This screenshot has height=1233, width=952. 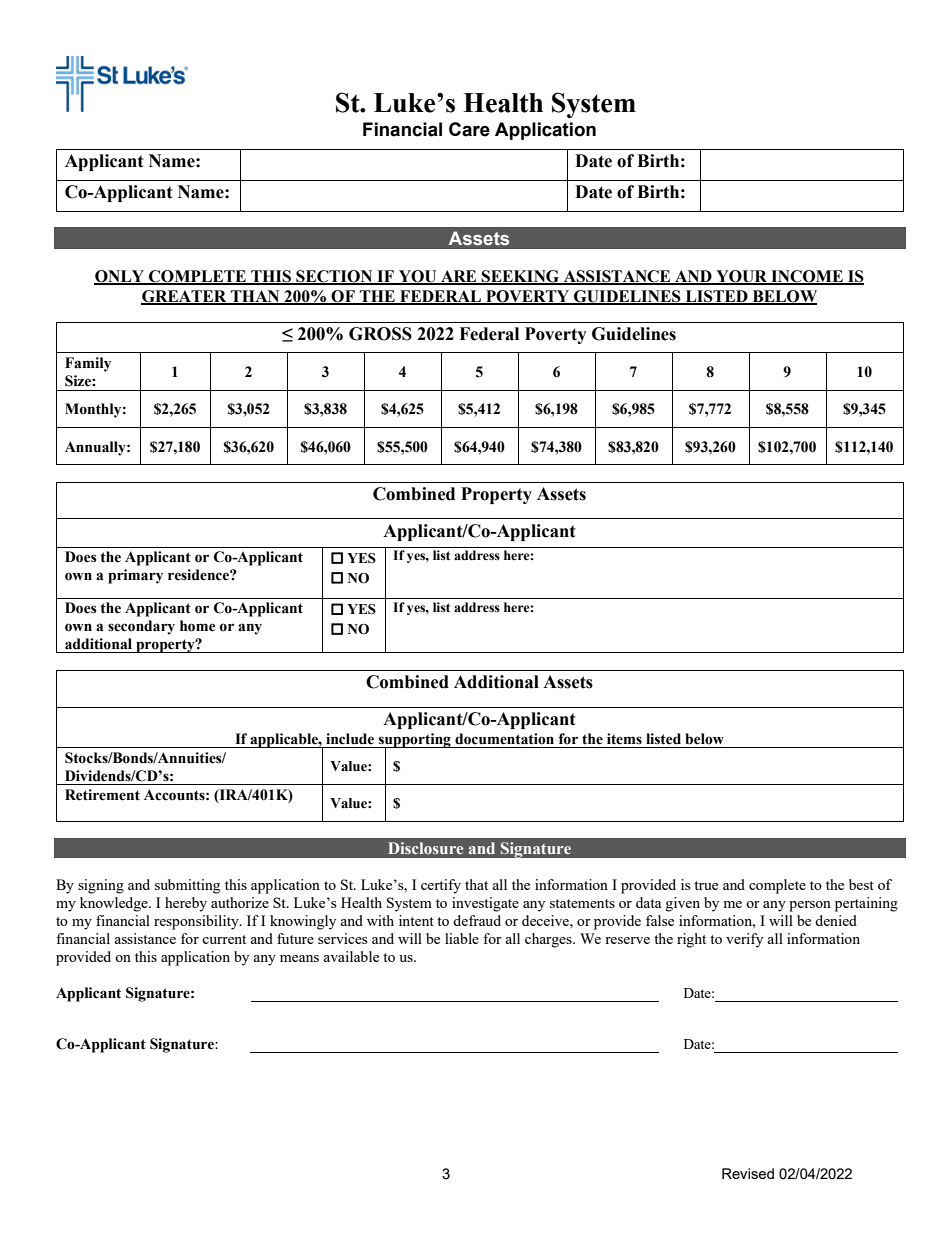 What do you see at coordinates (807, 277) in the screenshot?
I see `INCOME` at bounding box center [807, 277].
